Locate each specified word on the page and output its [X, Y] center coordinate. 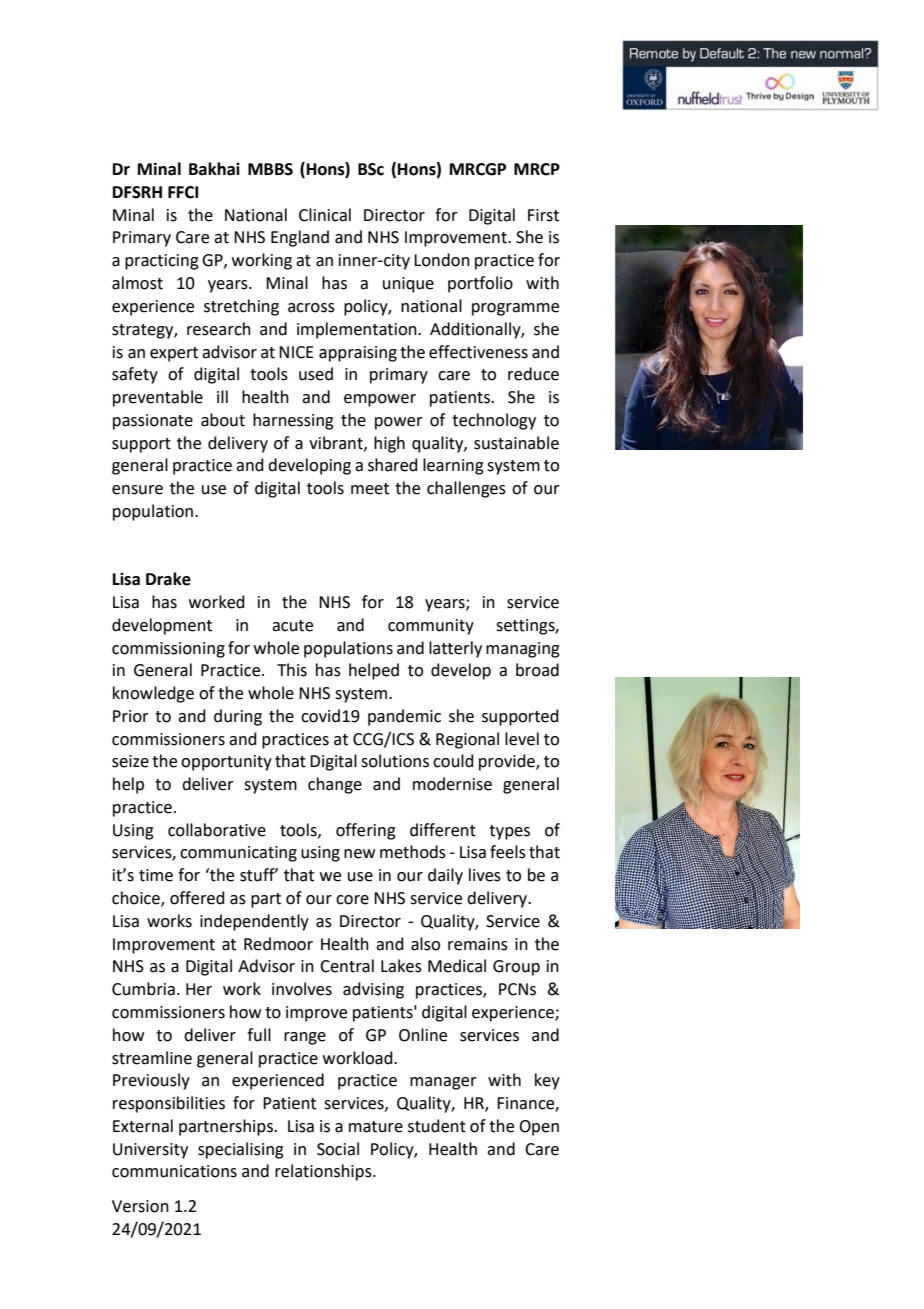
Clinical [325, 215]
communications [174, 1171]
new [359, 854]
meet [370, 489]
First [543, 215]
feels [508, 852]
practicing [162, 262]
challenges [466, 489]
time [156, 875]
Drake [168, 579]
